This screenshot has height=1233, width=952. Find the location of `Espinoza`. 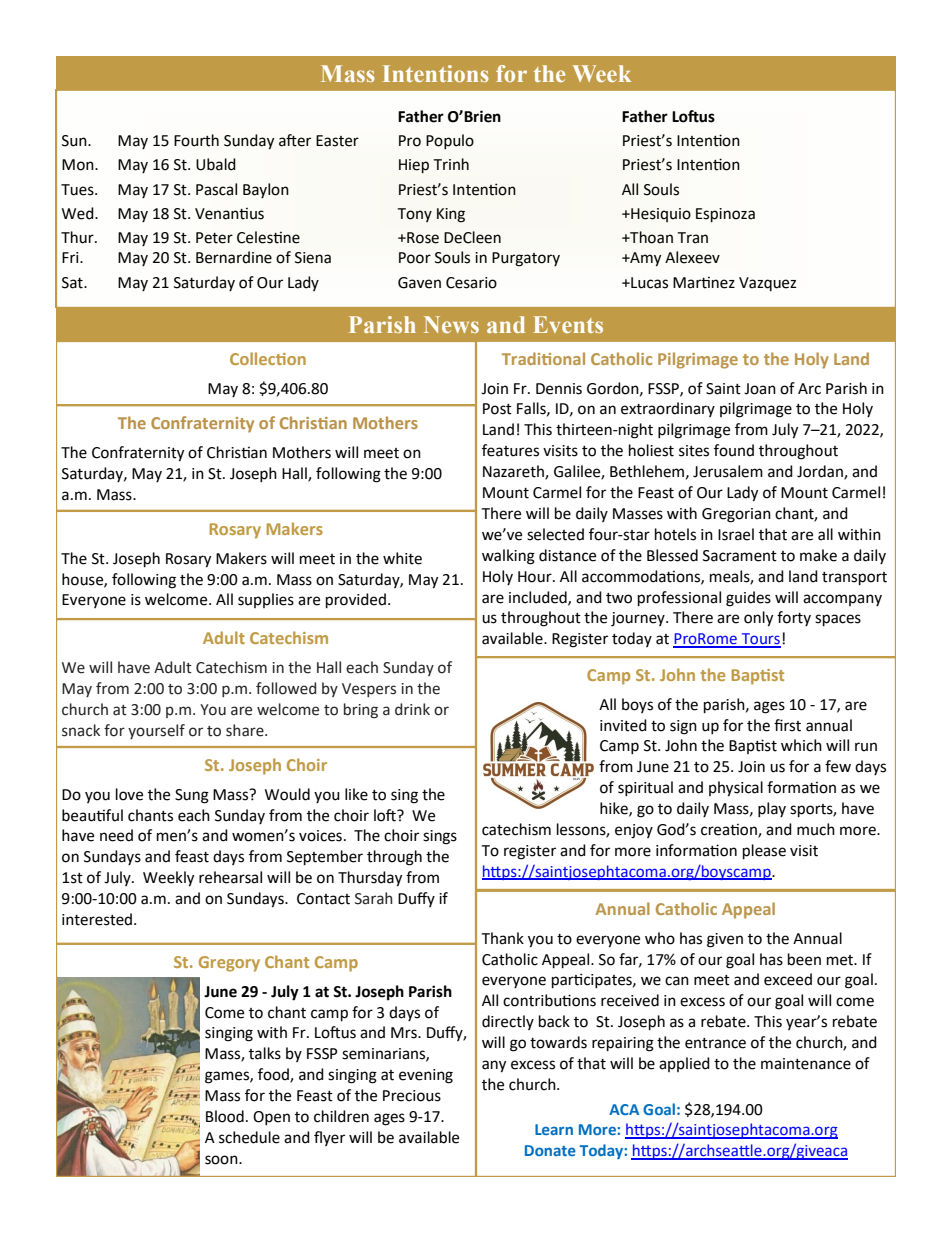

Espinoza is located at coordinates (725, 215).
